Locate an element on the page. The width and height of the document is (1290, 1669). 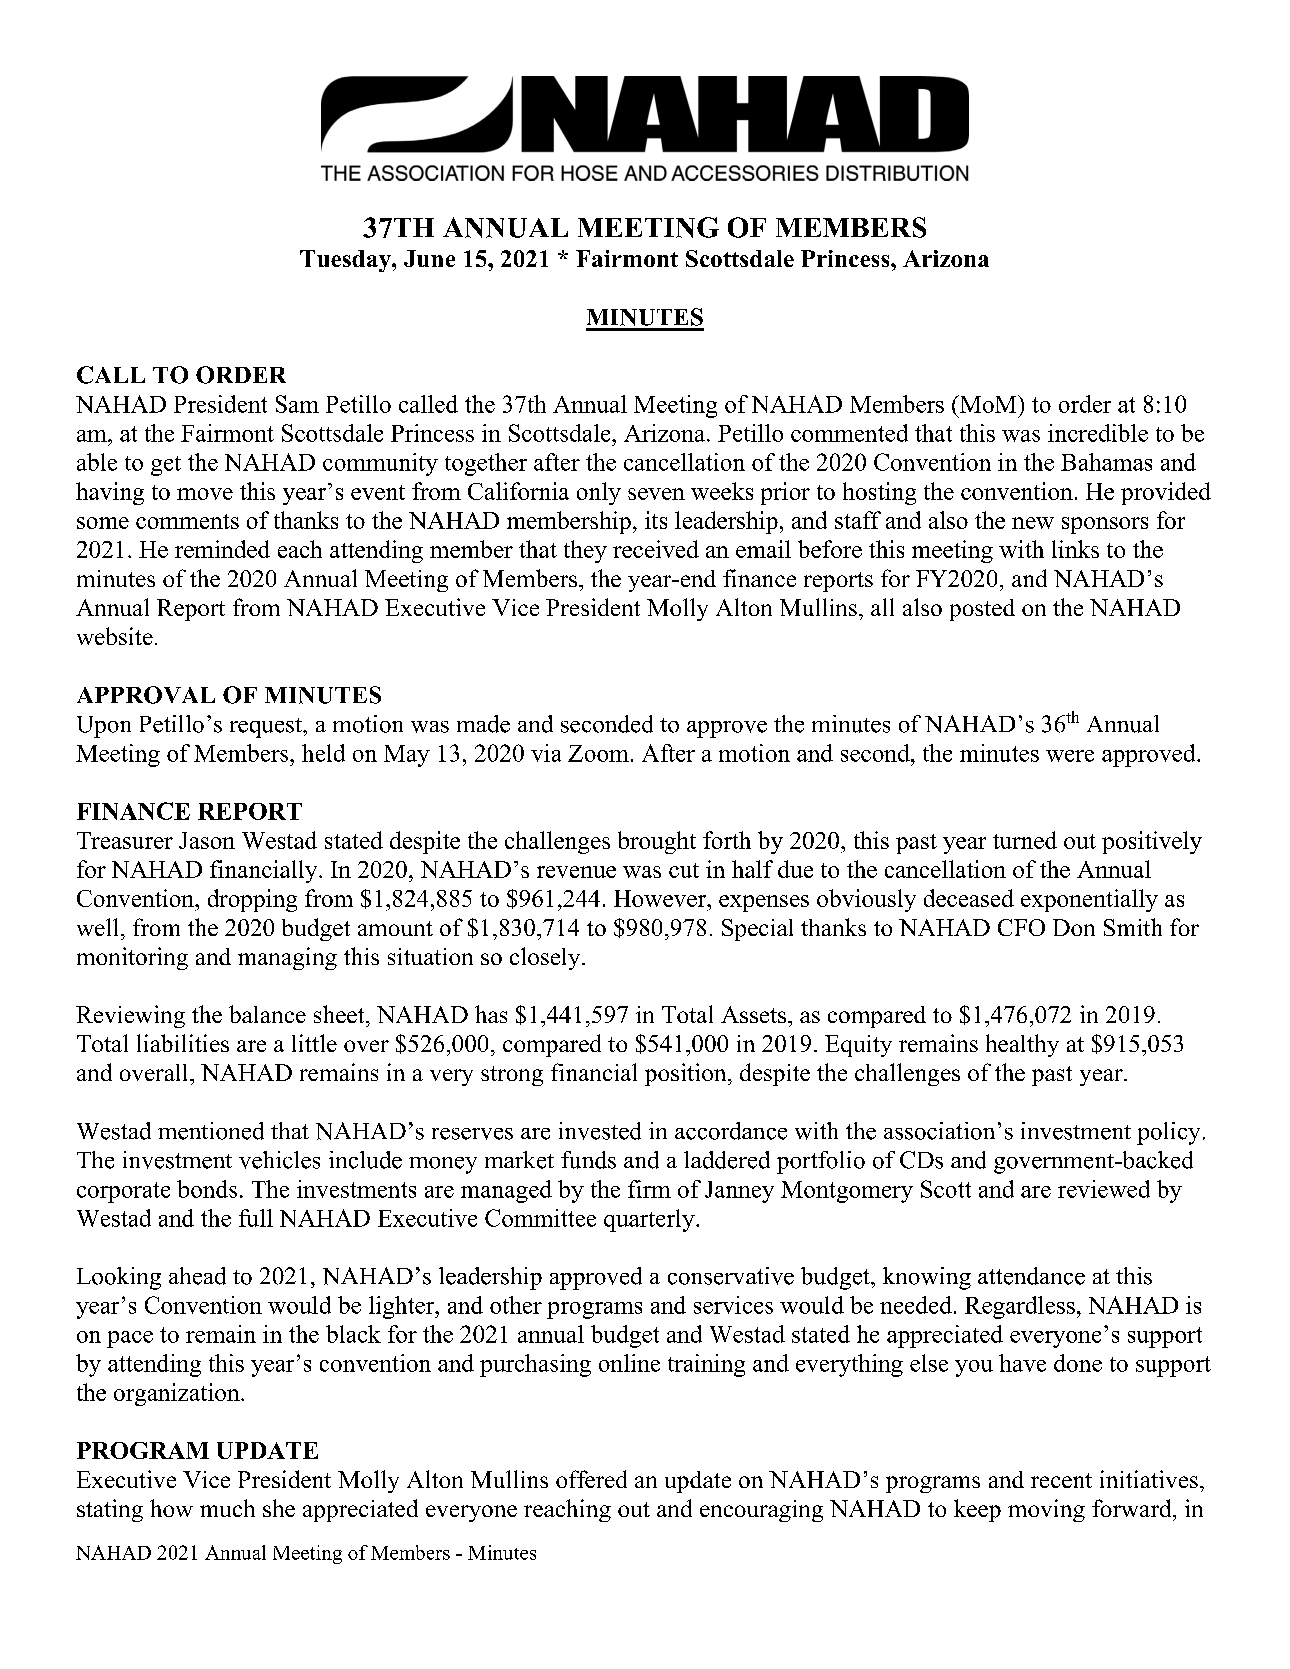
request is located at coordinates (267, 728).
